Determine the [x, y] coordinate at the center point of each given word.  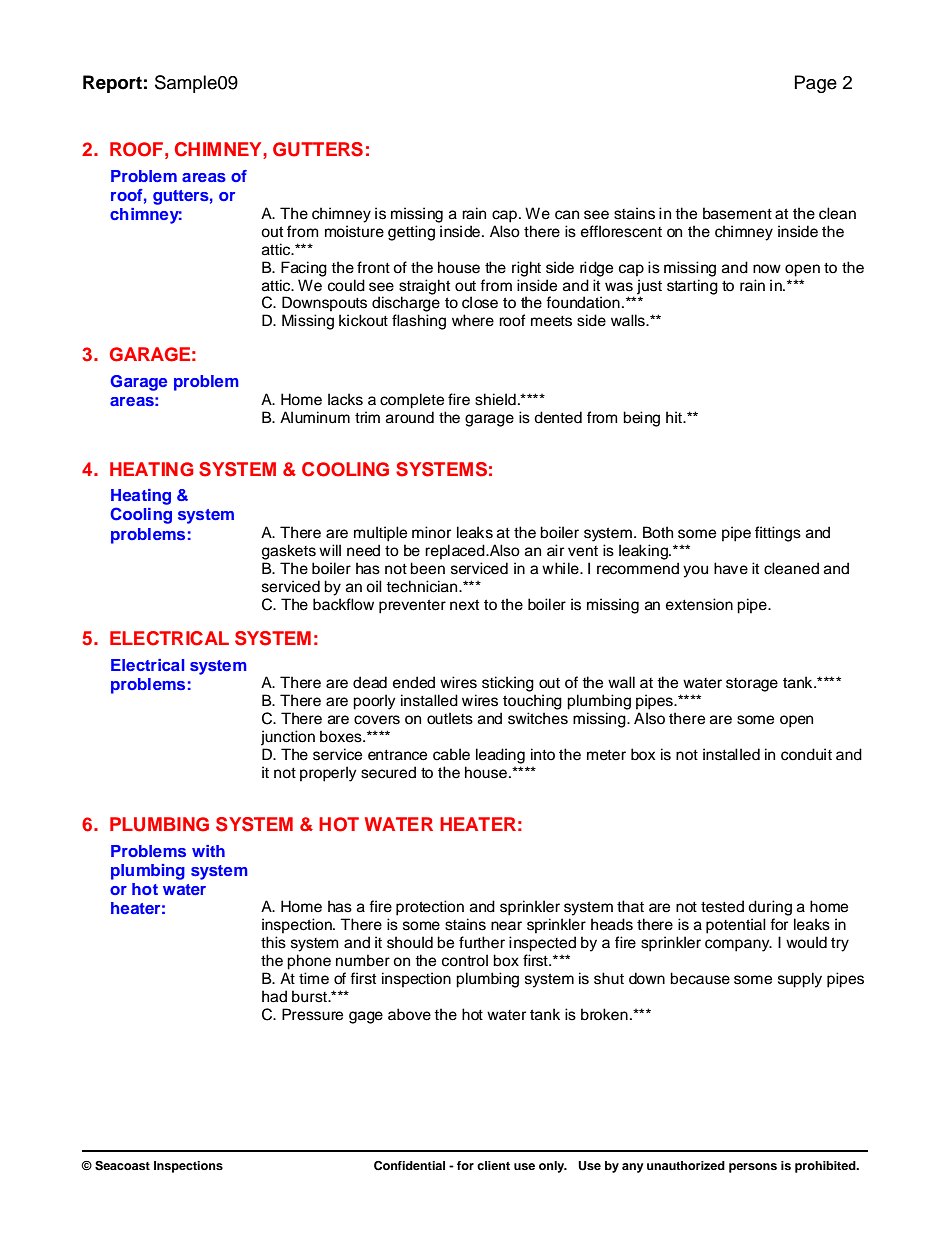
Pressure [312, 1014]
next [464, 605]
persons [753, 1168]
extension [699, 604]
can [567, 215]
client [493, 1165]
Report [112, 84]
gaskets [289, 552]
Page [816, 84]
